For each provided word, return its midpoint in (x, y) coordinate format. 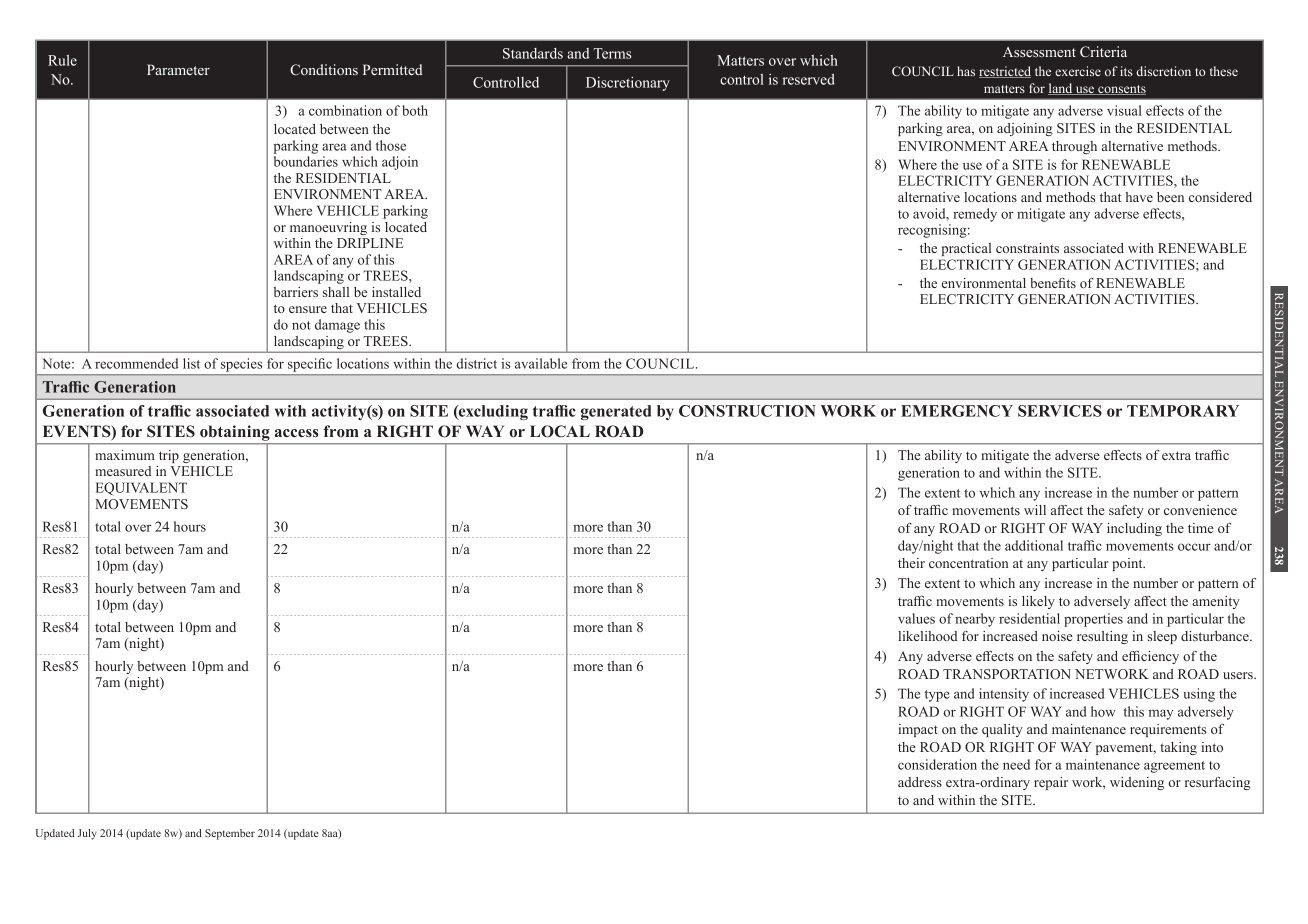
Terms (612, 53)
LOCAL (560, 431)
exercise (1078, 71)
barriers (296, 292)
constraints (1027, 248)
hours (190, 526)
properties (1093, 620)
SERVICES (1060, 411)
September (230, 834)
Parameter (178, 69)
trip (169, 456)
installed (396, 292)
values (916, 618)
